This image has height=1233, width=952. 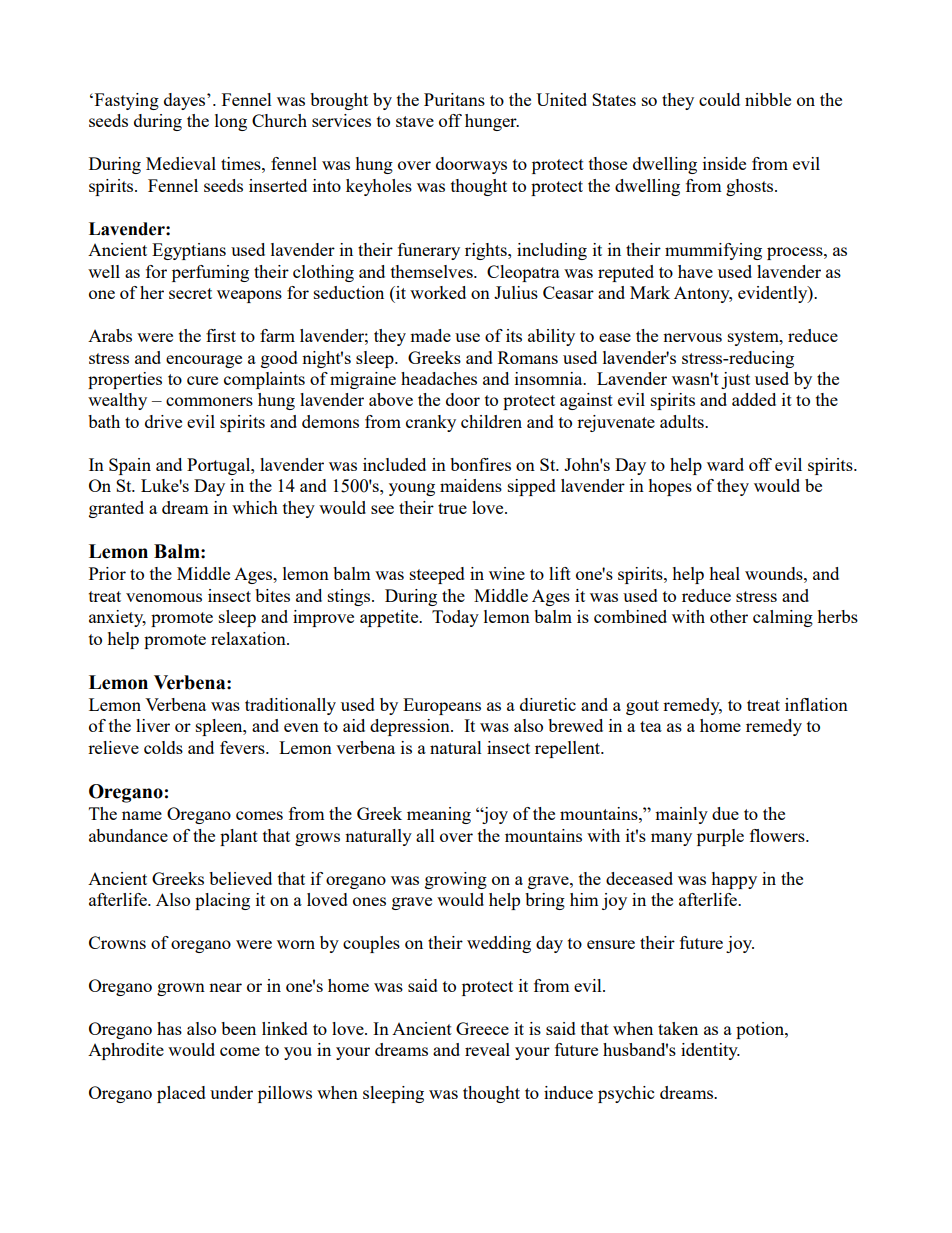 I want to click on ward, so click(x=725, y=464).
